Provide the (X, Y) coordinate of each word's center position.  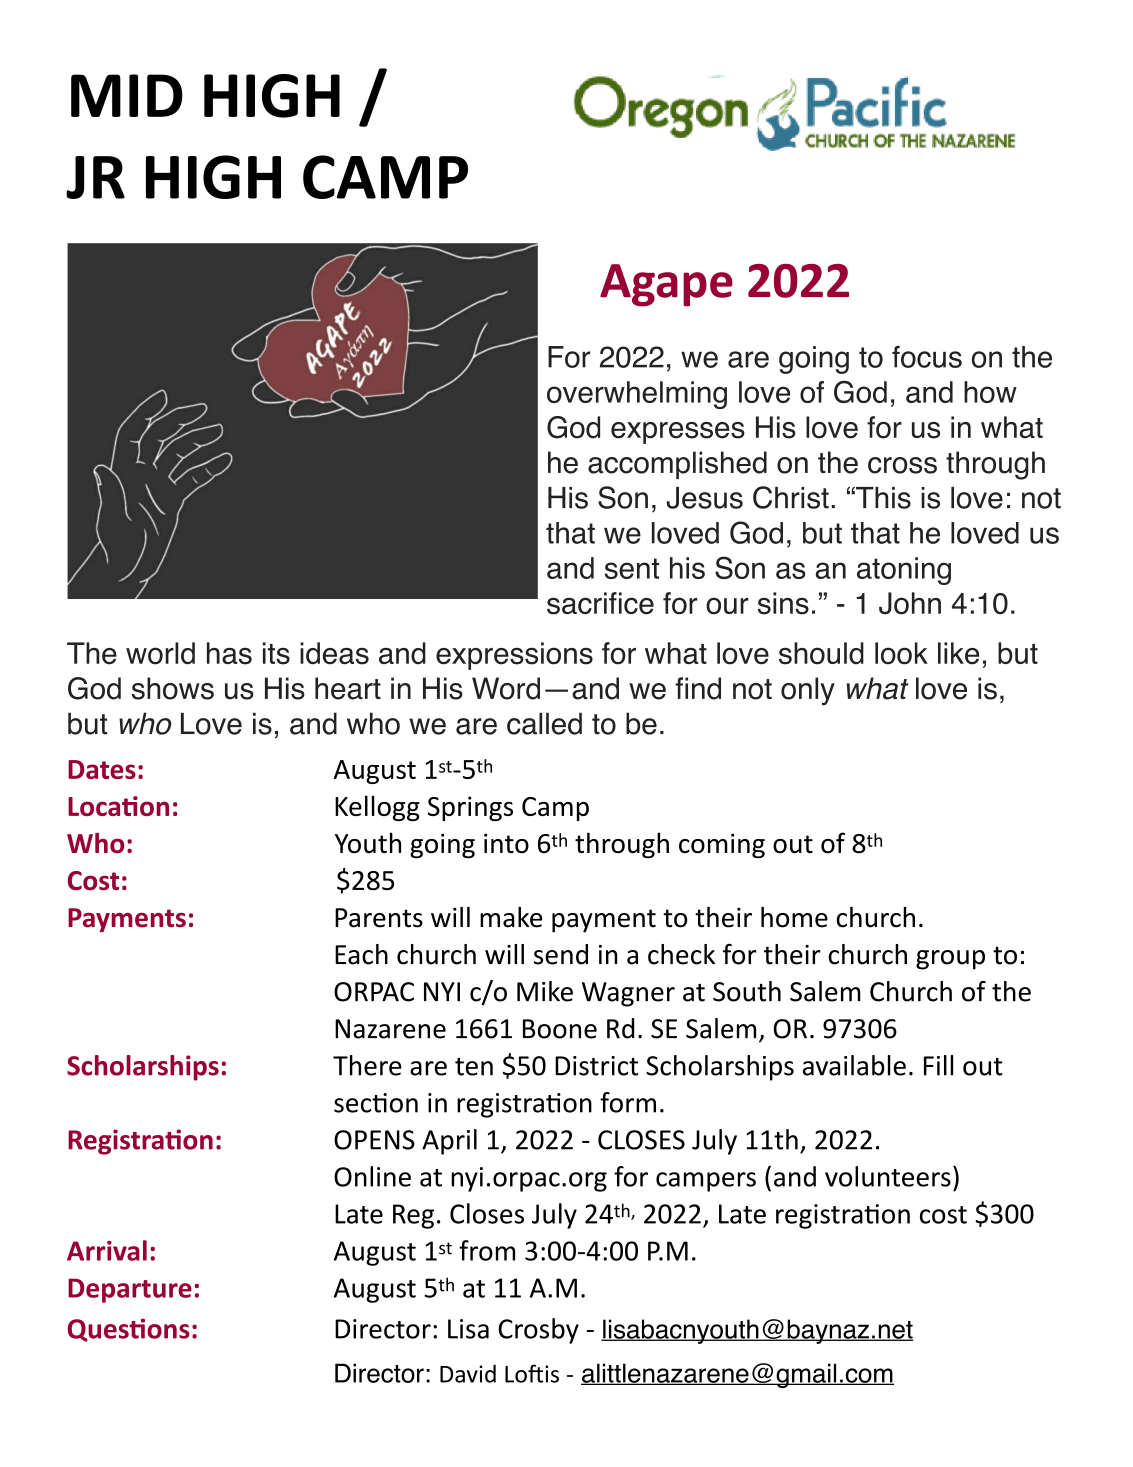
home (794, 917)
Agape (666, 285)
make (511, 917)
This (882, 498)
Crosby (538, 1331)
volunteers (888, 1176)
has (229, 653)
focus (927, 356)
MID (127, 95)
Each (361, 954)
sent (632, 568)
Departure (130, 1290)
